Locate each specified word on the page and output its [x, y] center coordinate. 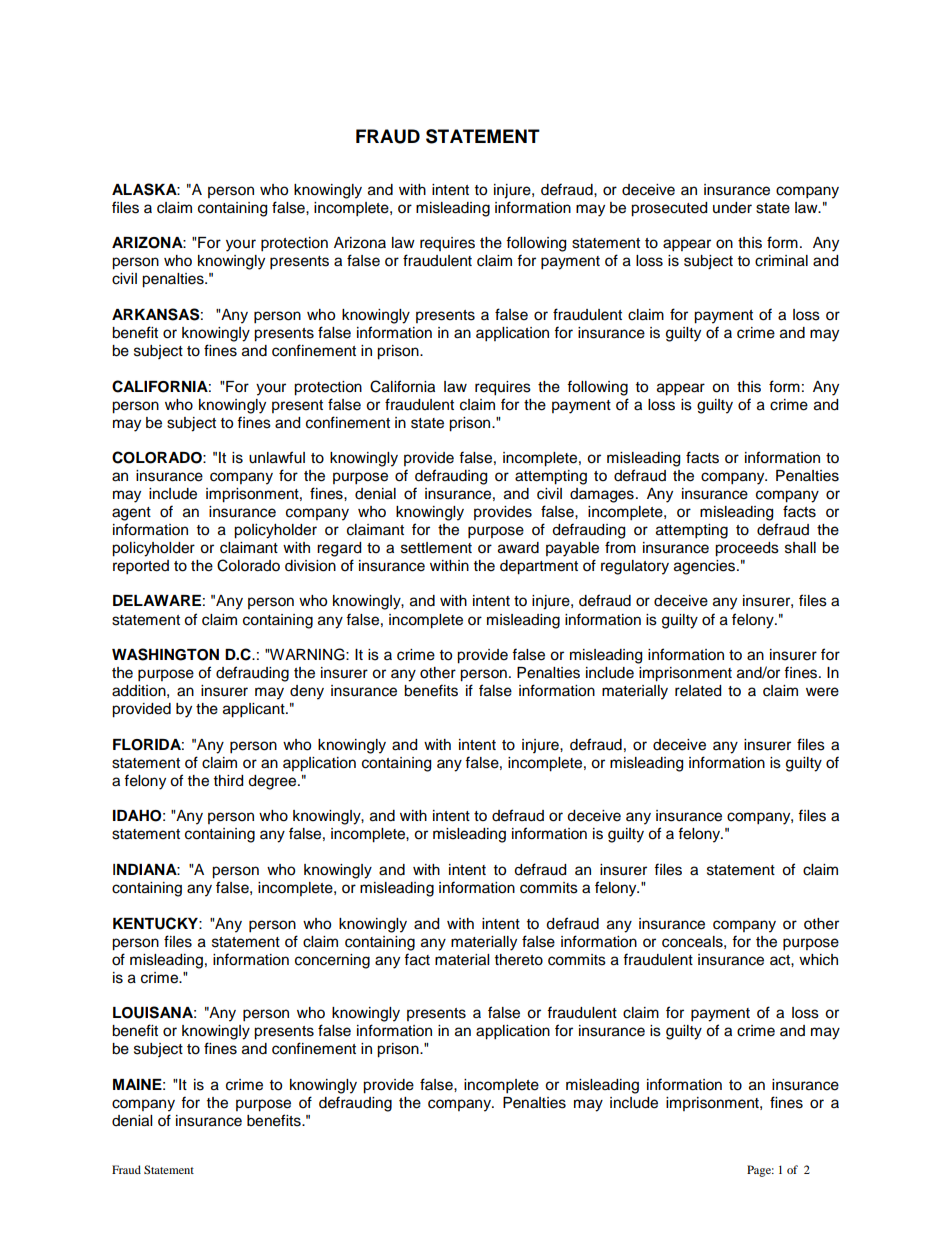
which [818, 960]
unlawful [277, 457]
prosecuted [669, 209]
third [228, 781]
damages [602, 495]
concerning [332, 961]
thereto [519, 960]
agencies [706, 567]
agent [131, 514]
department [539, 567]
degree [273, 782]
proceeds [747, 549]
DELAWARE [157, 600]
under [732, 208]
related [698, 691]
